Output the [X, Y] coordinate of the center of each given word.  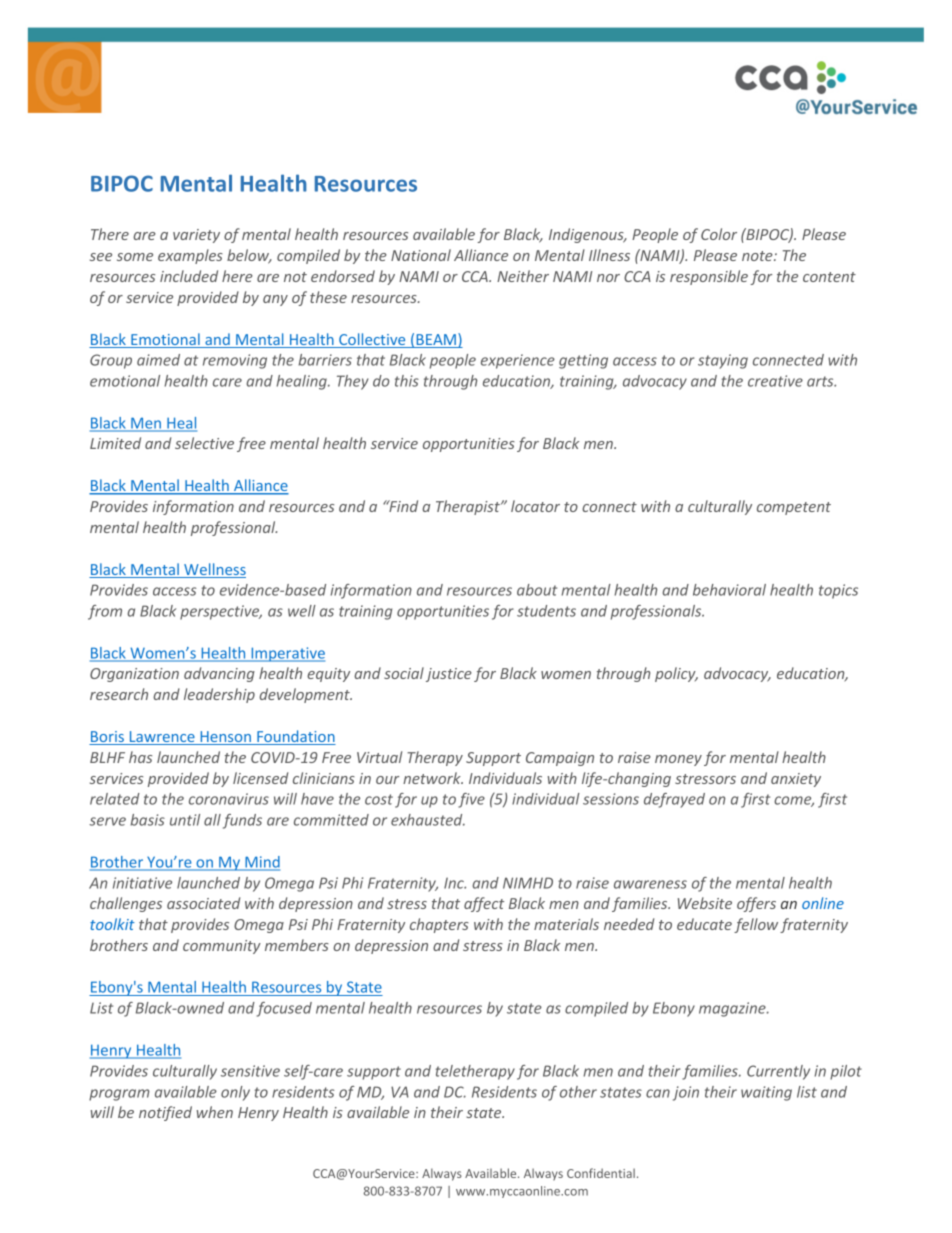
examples [190, 256]
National [421, 255]
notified [165, 1113]
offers [756, 904]
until [185, 820]
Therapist [469, 507]
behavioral [729, 590]
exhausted [428, 820]
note [758, 256]
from [105, 612]
